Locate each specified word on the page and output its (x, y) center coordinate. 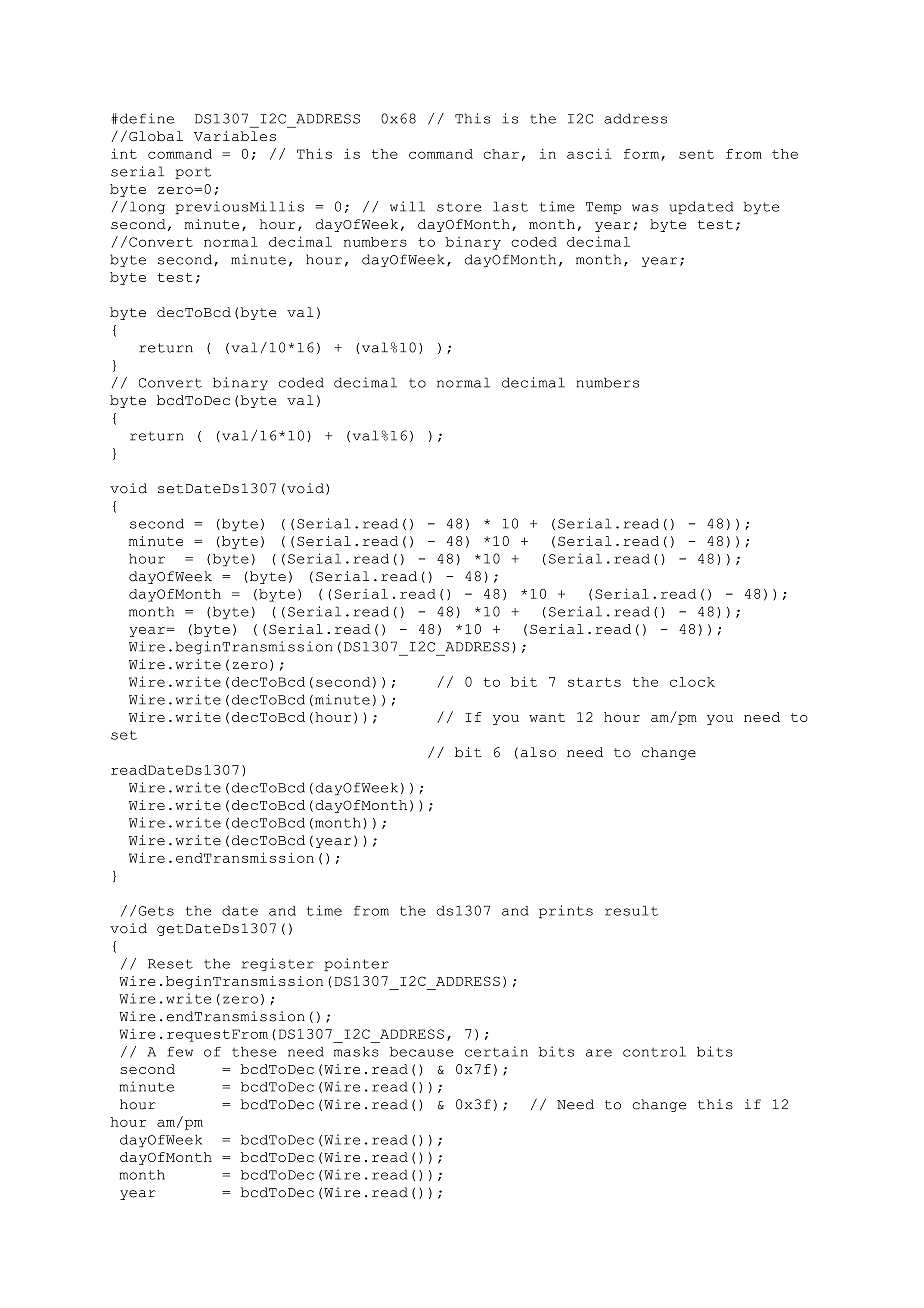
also (538, 752)
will (407, 206)
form (643, 155)
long (147, 207)
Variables (235, 136)
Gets (156, 911)
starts (594, 682)
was (645, 208)
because (422, 1052)
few (180, 1052)
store (459, 207)
